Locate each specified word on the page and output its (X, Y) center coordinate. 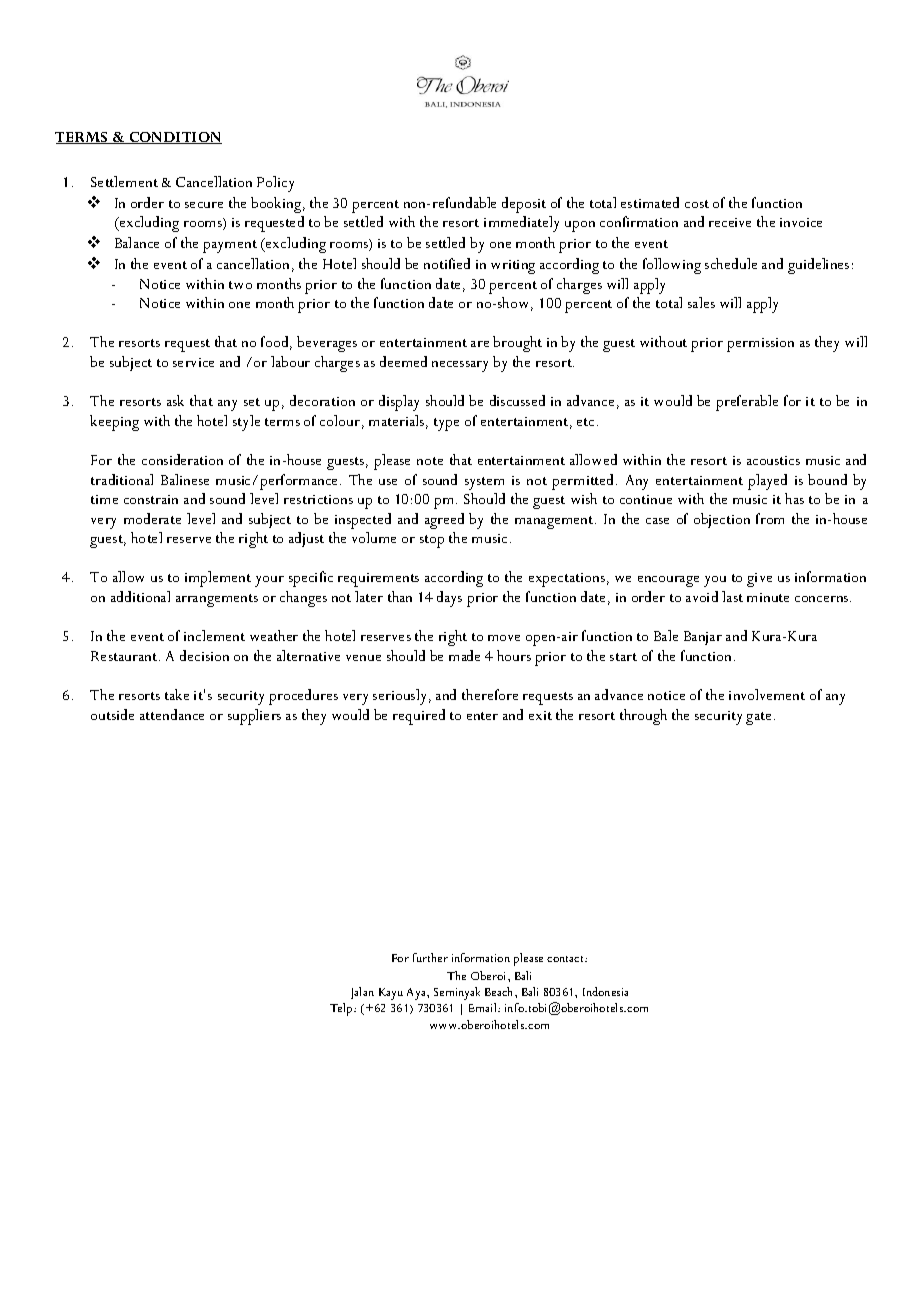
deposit (524, 205)
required (419, 717)
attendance (172, 714)
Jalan (362, 993)
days (449, 599)
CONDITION (175, 138)
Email (484, 1007)
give (759, 580)
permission (760, 345)
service (193, 362)
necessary (460, 366)
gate (758, 718)
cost (697, 204)
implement (218, 579)
